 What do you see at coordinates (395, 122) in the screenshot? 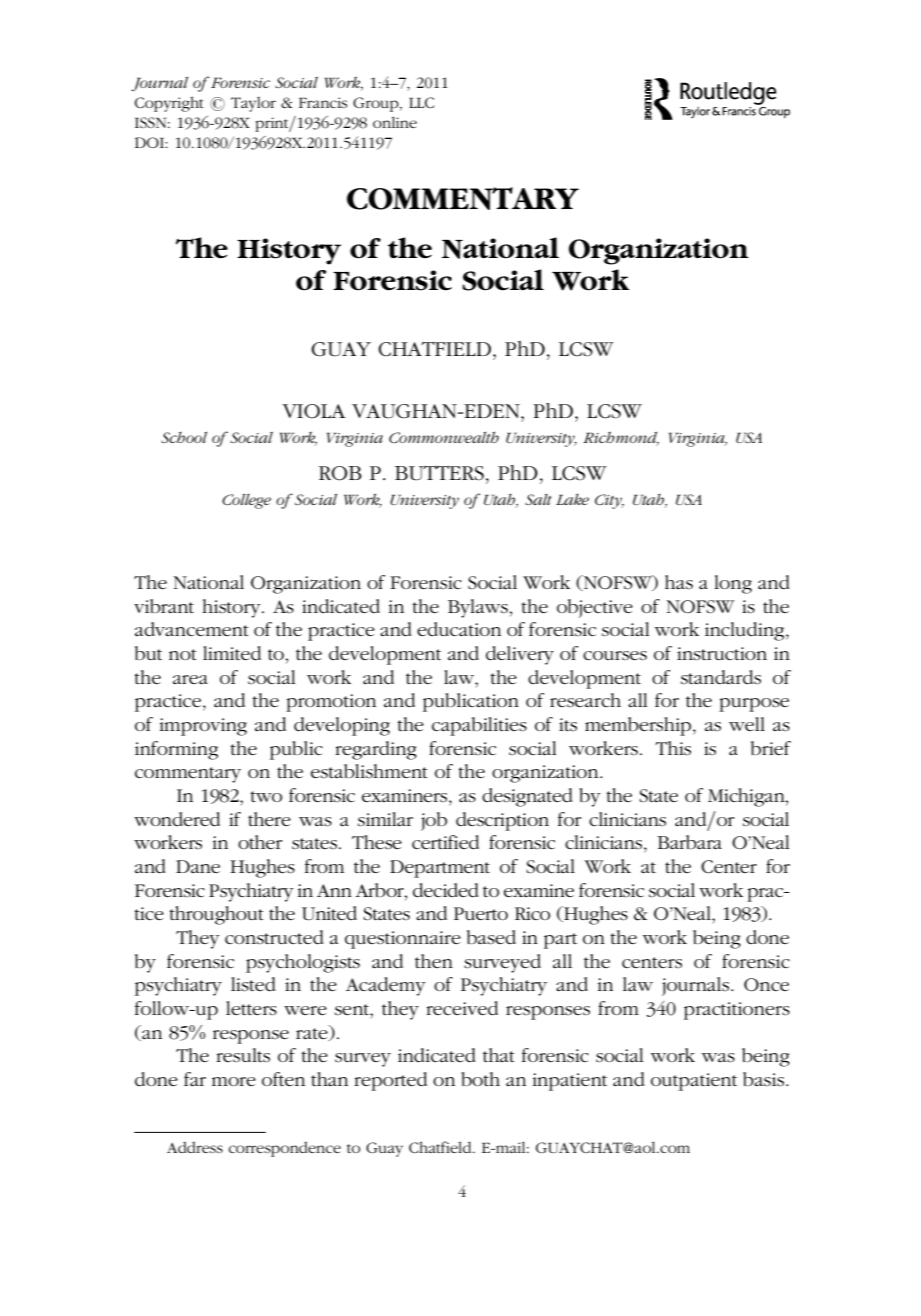
I see `online` at bounding box center [395, 122].
